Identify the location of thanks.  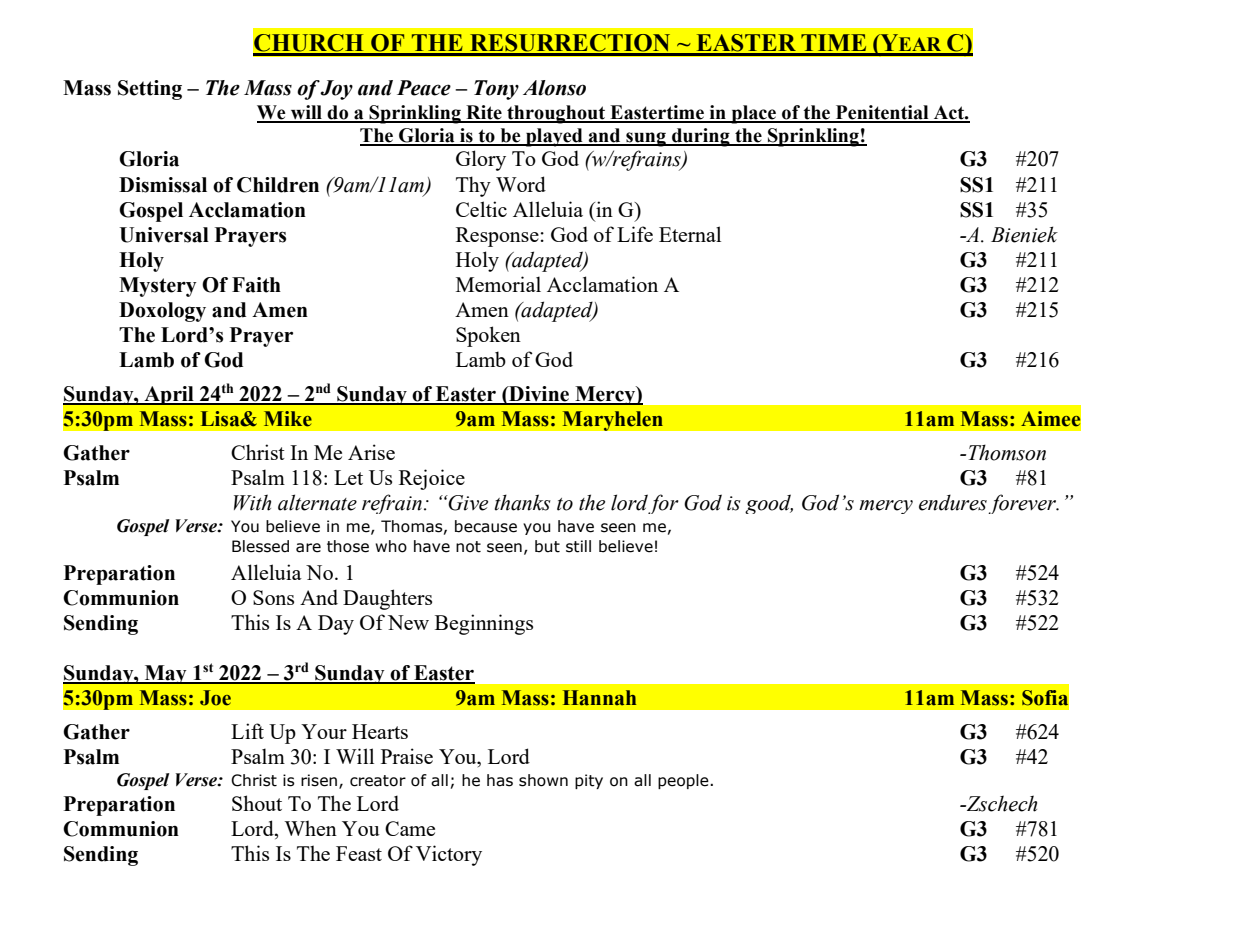
(523, 502).
